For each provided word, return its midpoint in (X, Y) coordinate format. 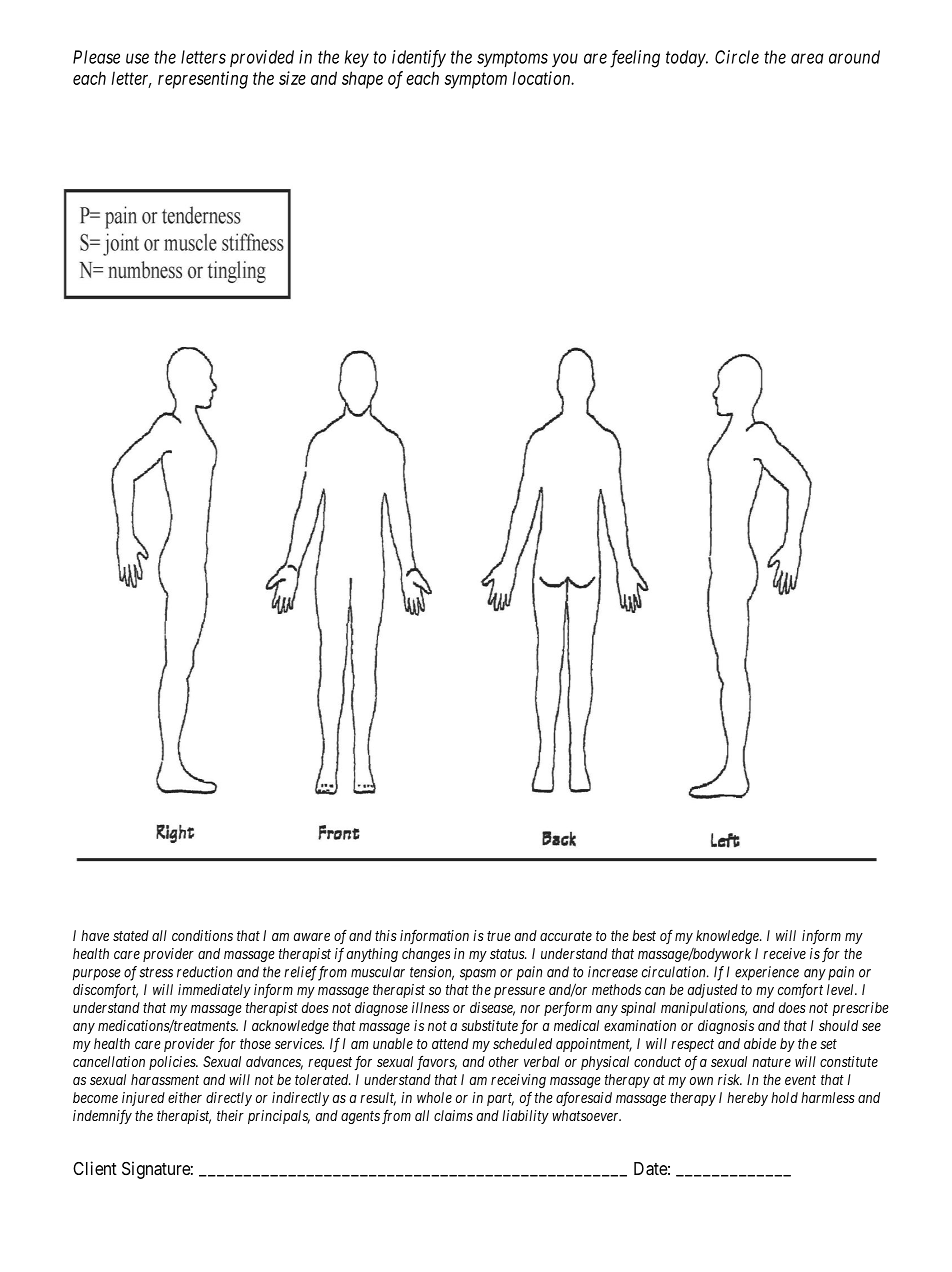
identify (419, 59)
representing (203, 80)
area (807, 58)
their (230, 1115)
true (499, 936)
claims (453, 1115)
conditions (202, 935)
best (644, 935)
